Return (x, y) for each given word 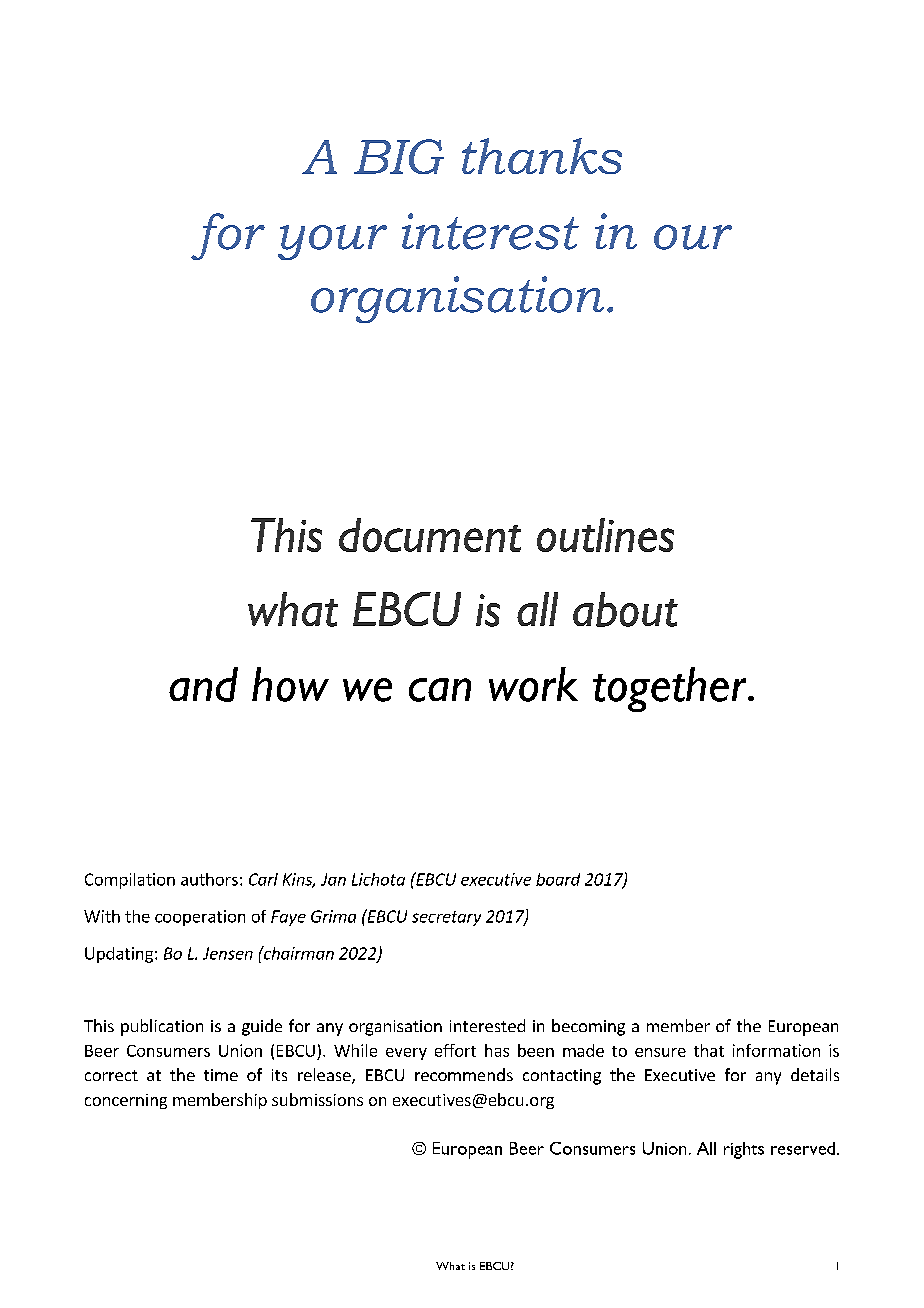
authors (209, 879)
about (625, 609)
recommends (464, 1074)
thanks (542, 156)
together (671, 689)
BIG (399, 156)
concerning (126, 1101)
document (430, 535)
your (332, 242)
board (558, 879)
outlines (605, 535)
